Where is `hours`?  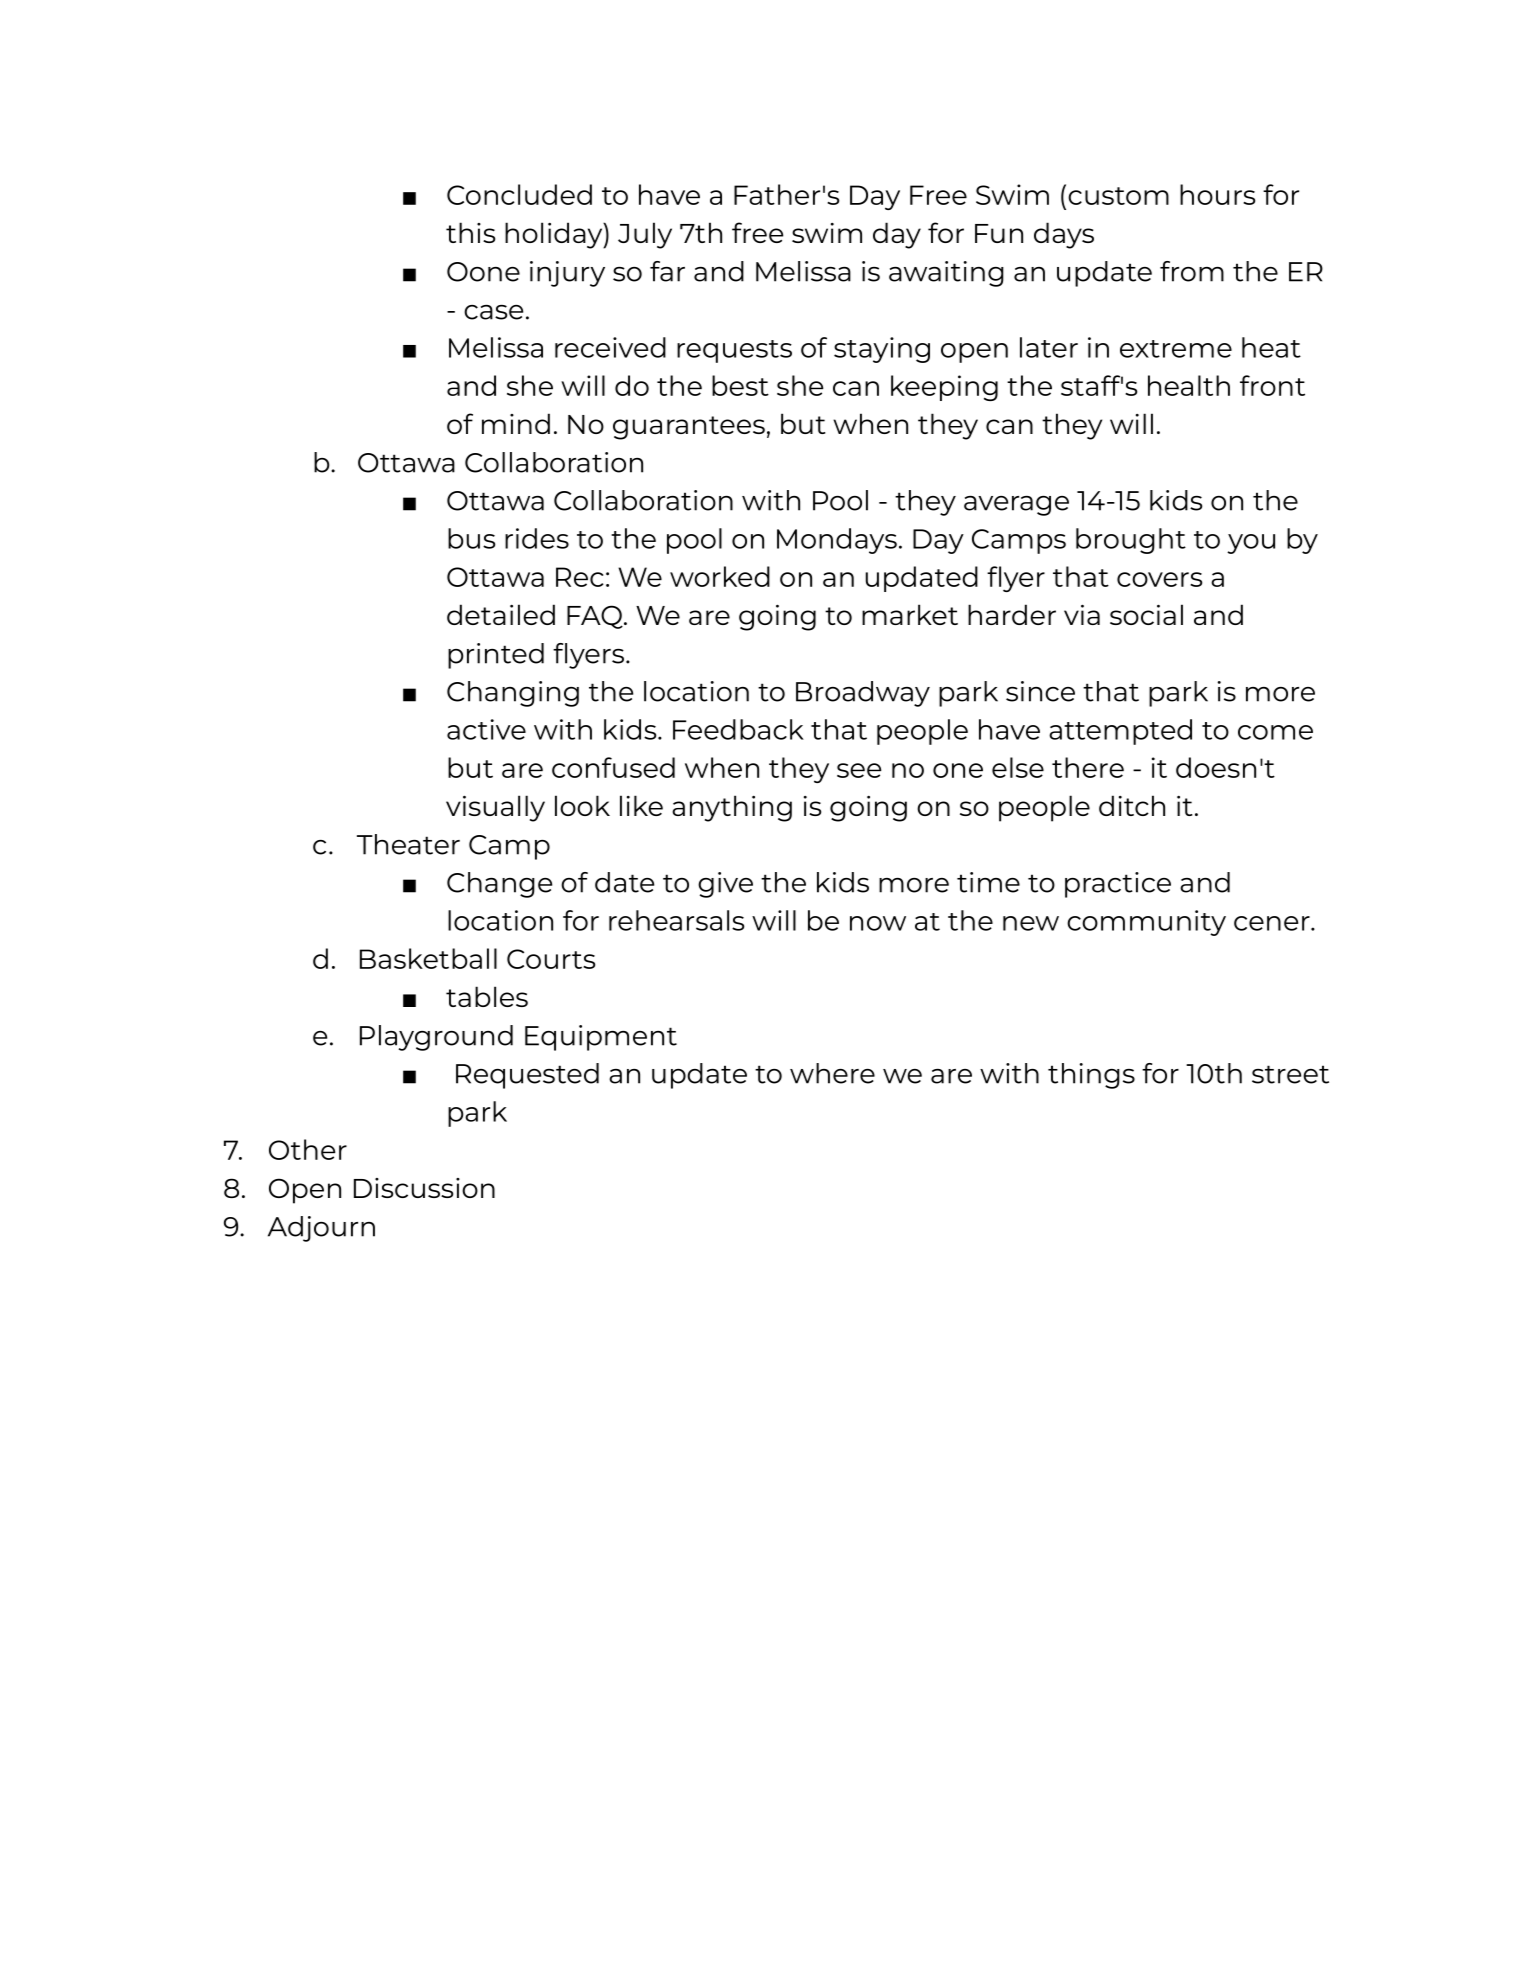 hours is located at coordinates (1217, 194).
